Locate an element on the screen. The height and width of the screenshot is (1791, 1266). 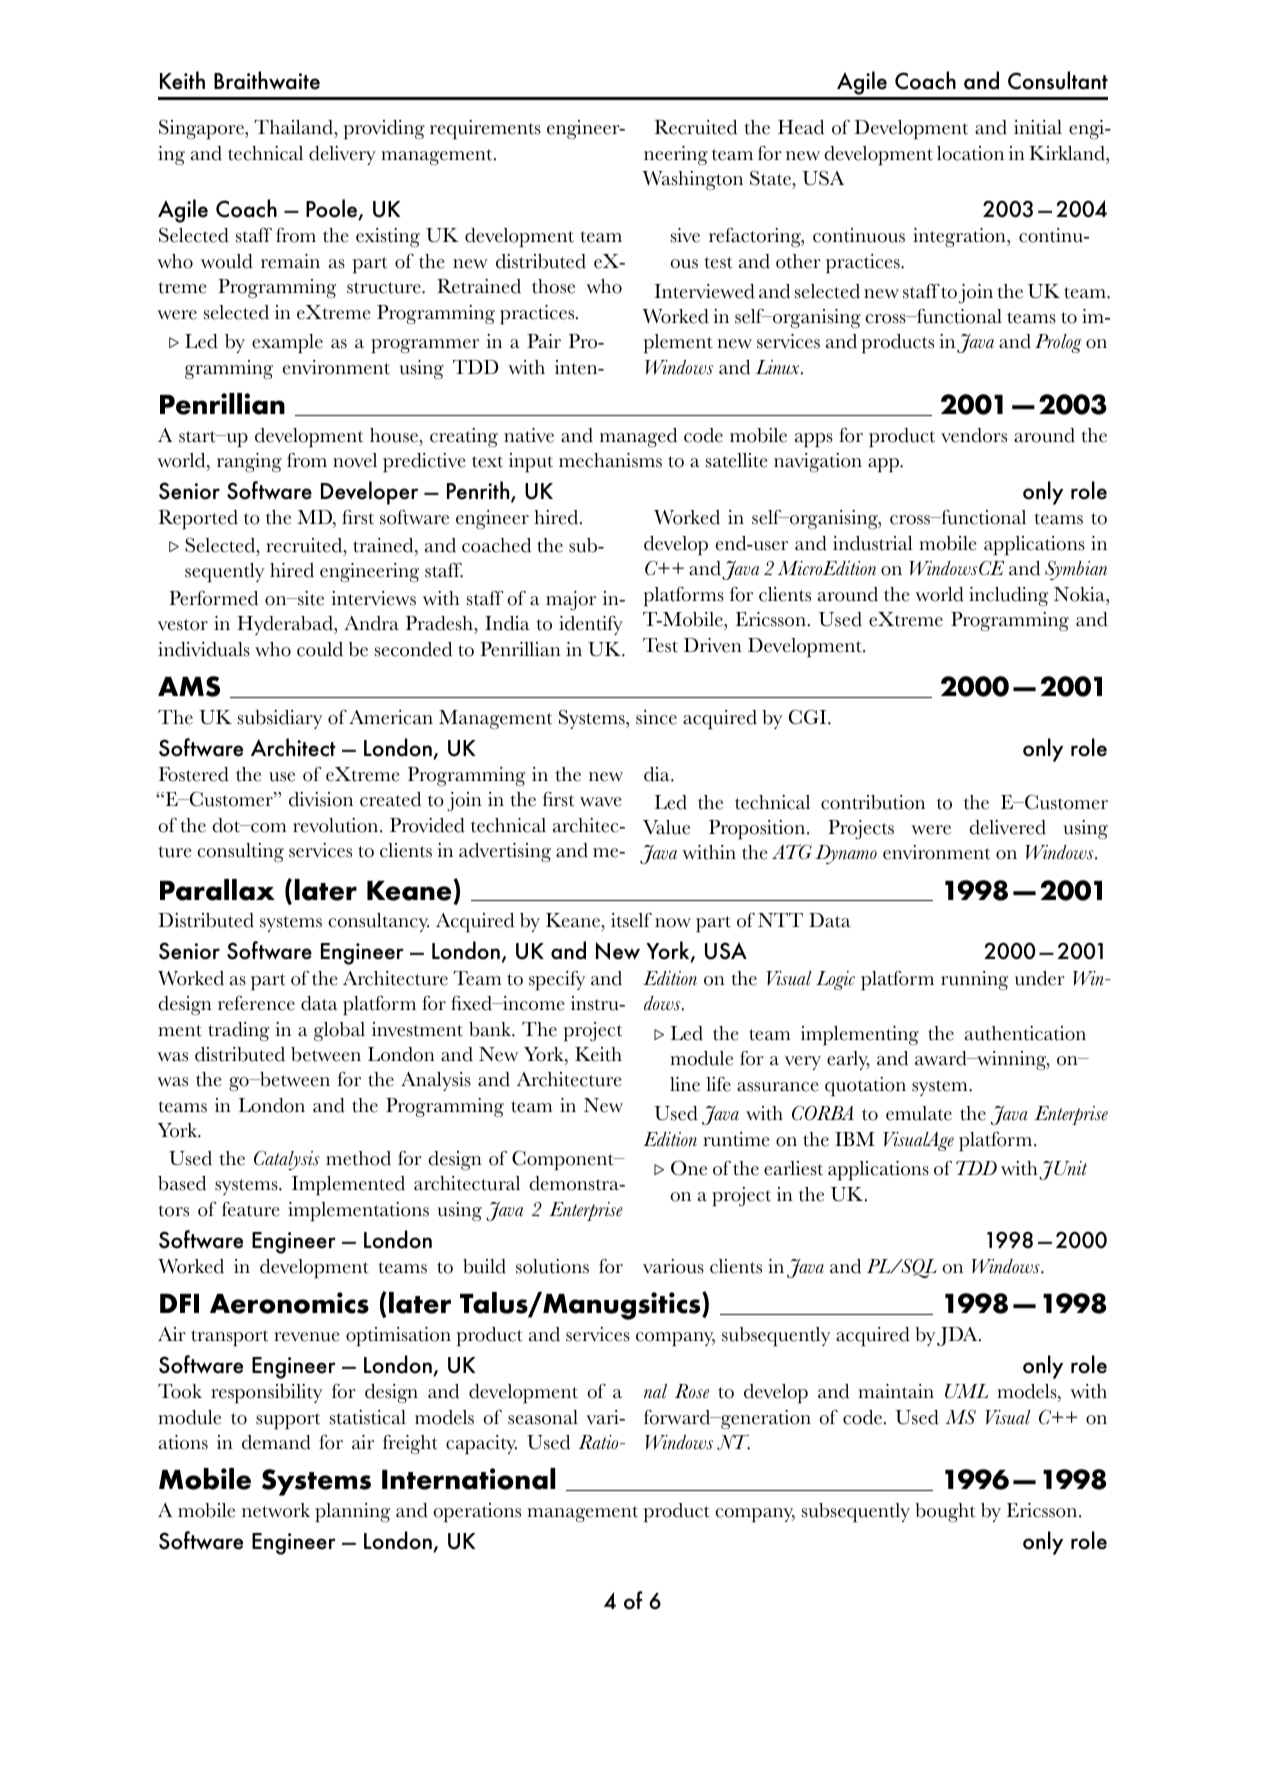
Thailand is located at coordinates (295, 129).
